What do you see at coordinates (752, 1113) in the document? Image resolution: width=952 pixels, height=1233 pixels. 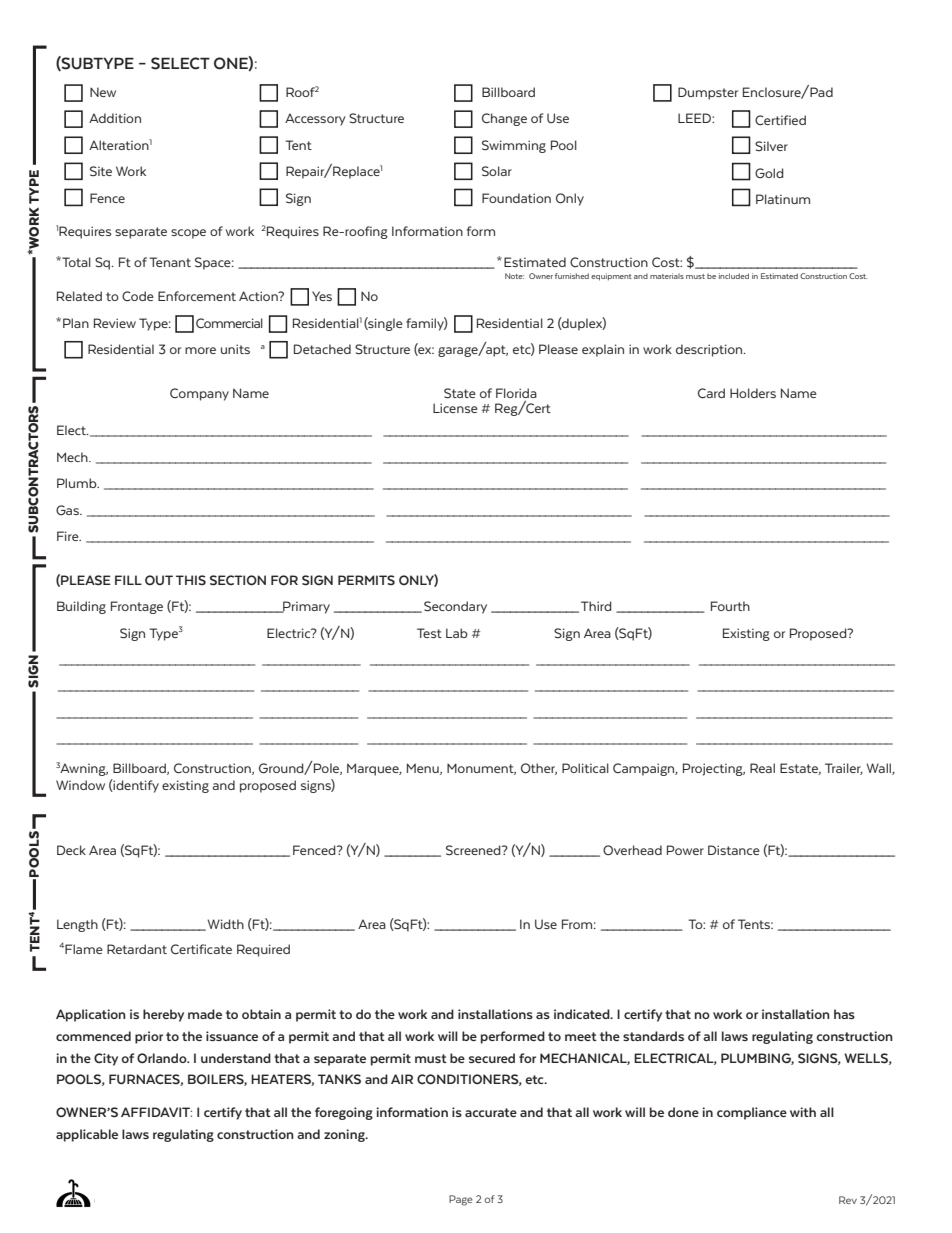 I see `compliance` at bounding box center [752, 1113].
